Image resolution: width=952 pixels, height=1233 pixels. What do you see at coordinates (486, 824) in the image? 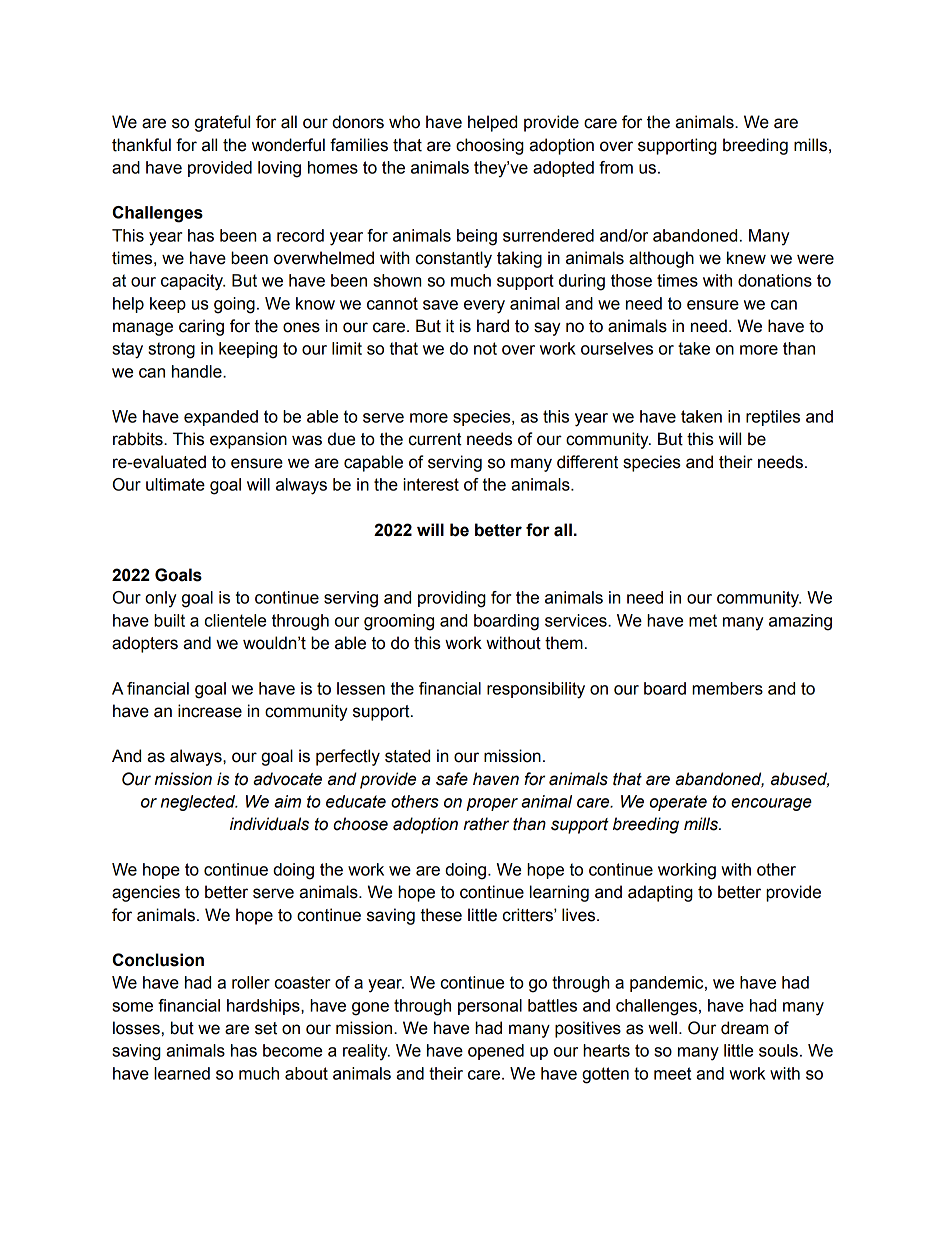
I see `rather` at bounding box center [486, 824].
